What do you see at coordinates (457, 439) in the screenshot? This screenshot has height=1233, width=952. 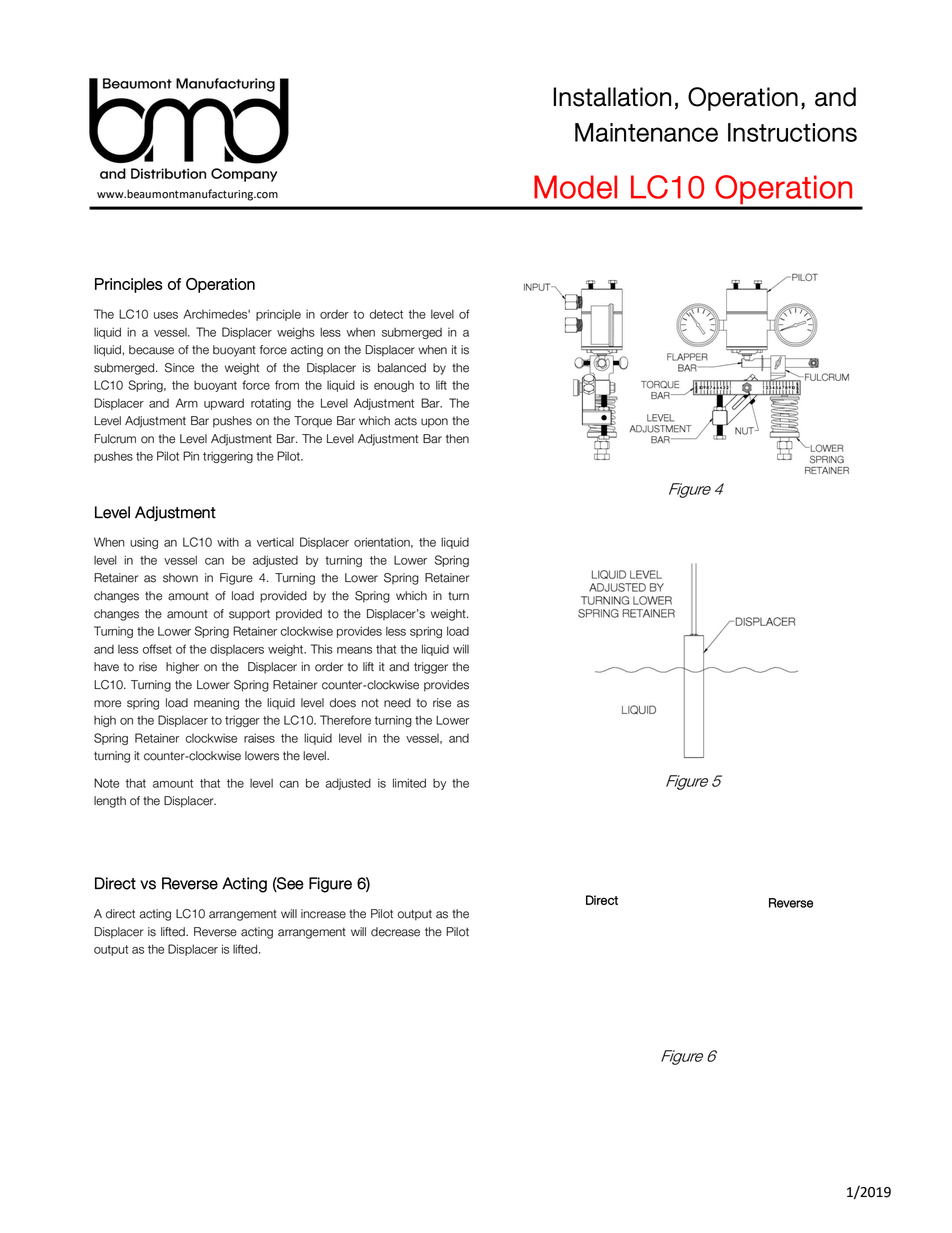 I see `then` at bounding box center [457, 439].
